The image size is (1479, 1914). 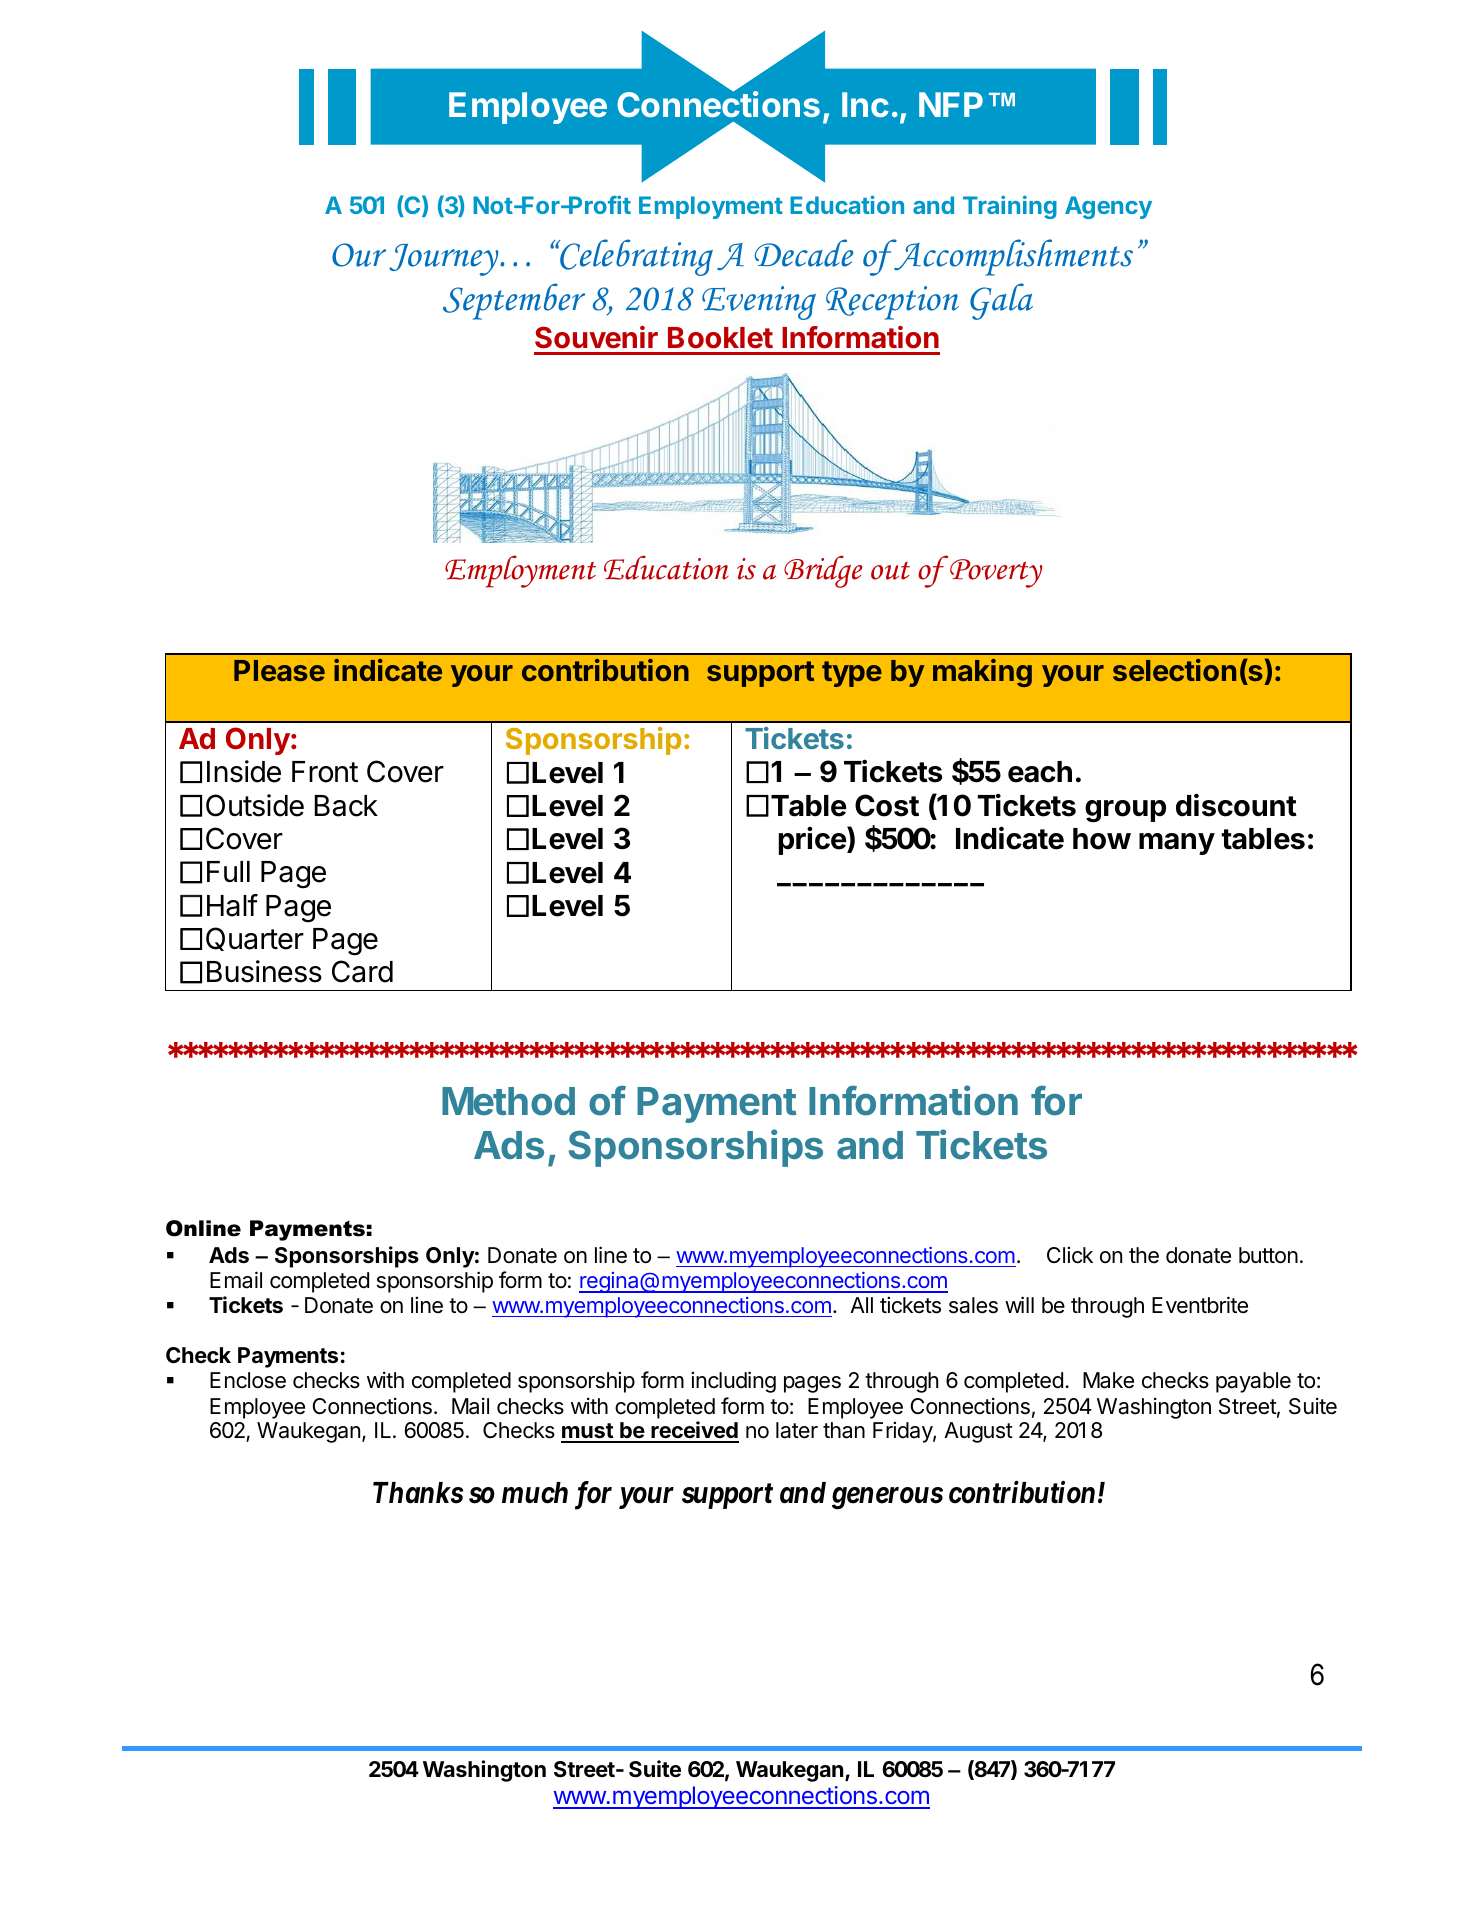 What do you see at coordinates (1108, 207) in the screenshot?
I see `Agency` at bounding box center [1108, 207].
